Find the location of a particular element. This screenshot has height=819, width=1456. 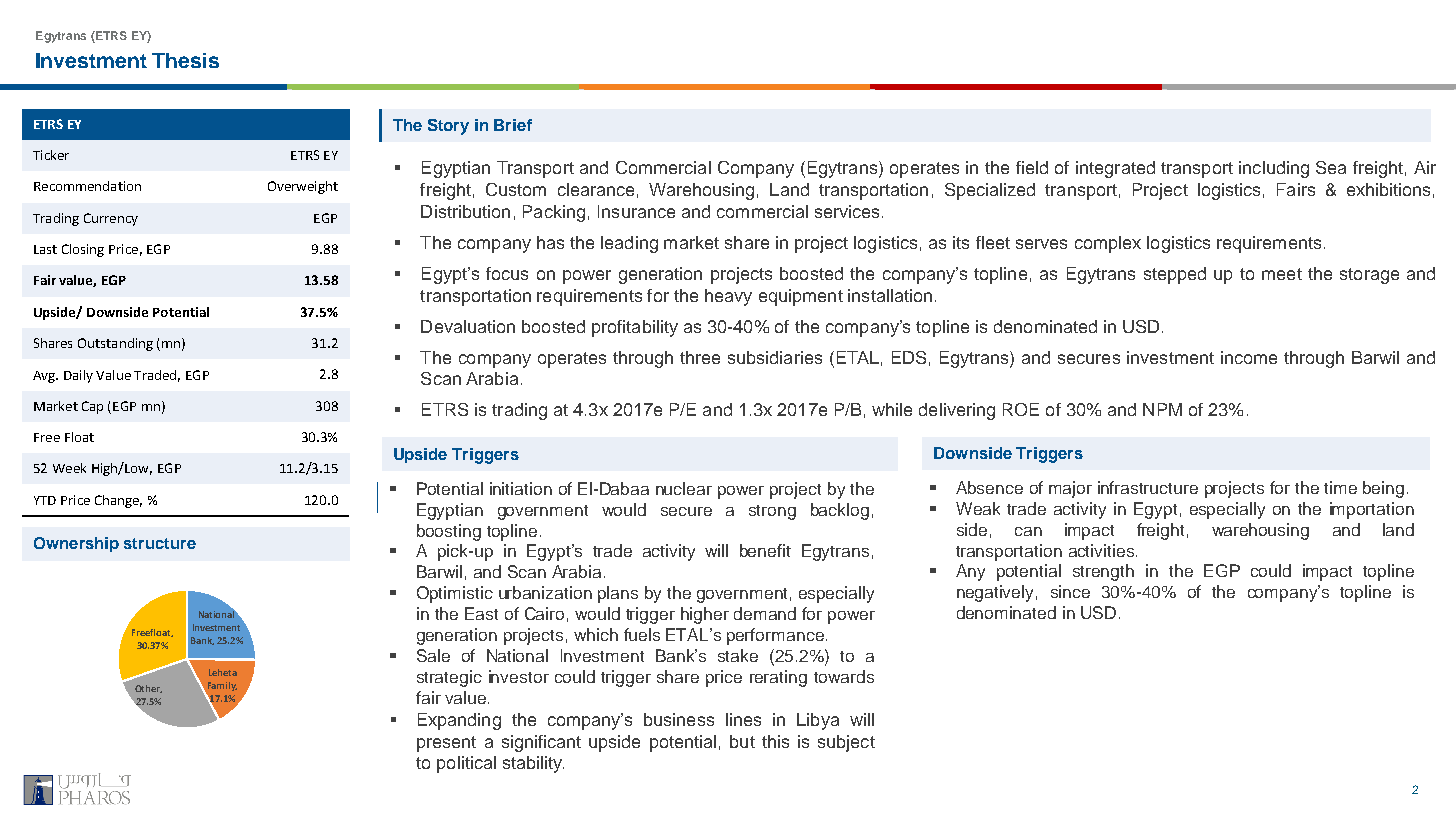

including is located at coordinates (1274, 169).
